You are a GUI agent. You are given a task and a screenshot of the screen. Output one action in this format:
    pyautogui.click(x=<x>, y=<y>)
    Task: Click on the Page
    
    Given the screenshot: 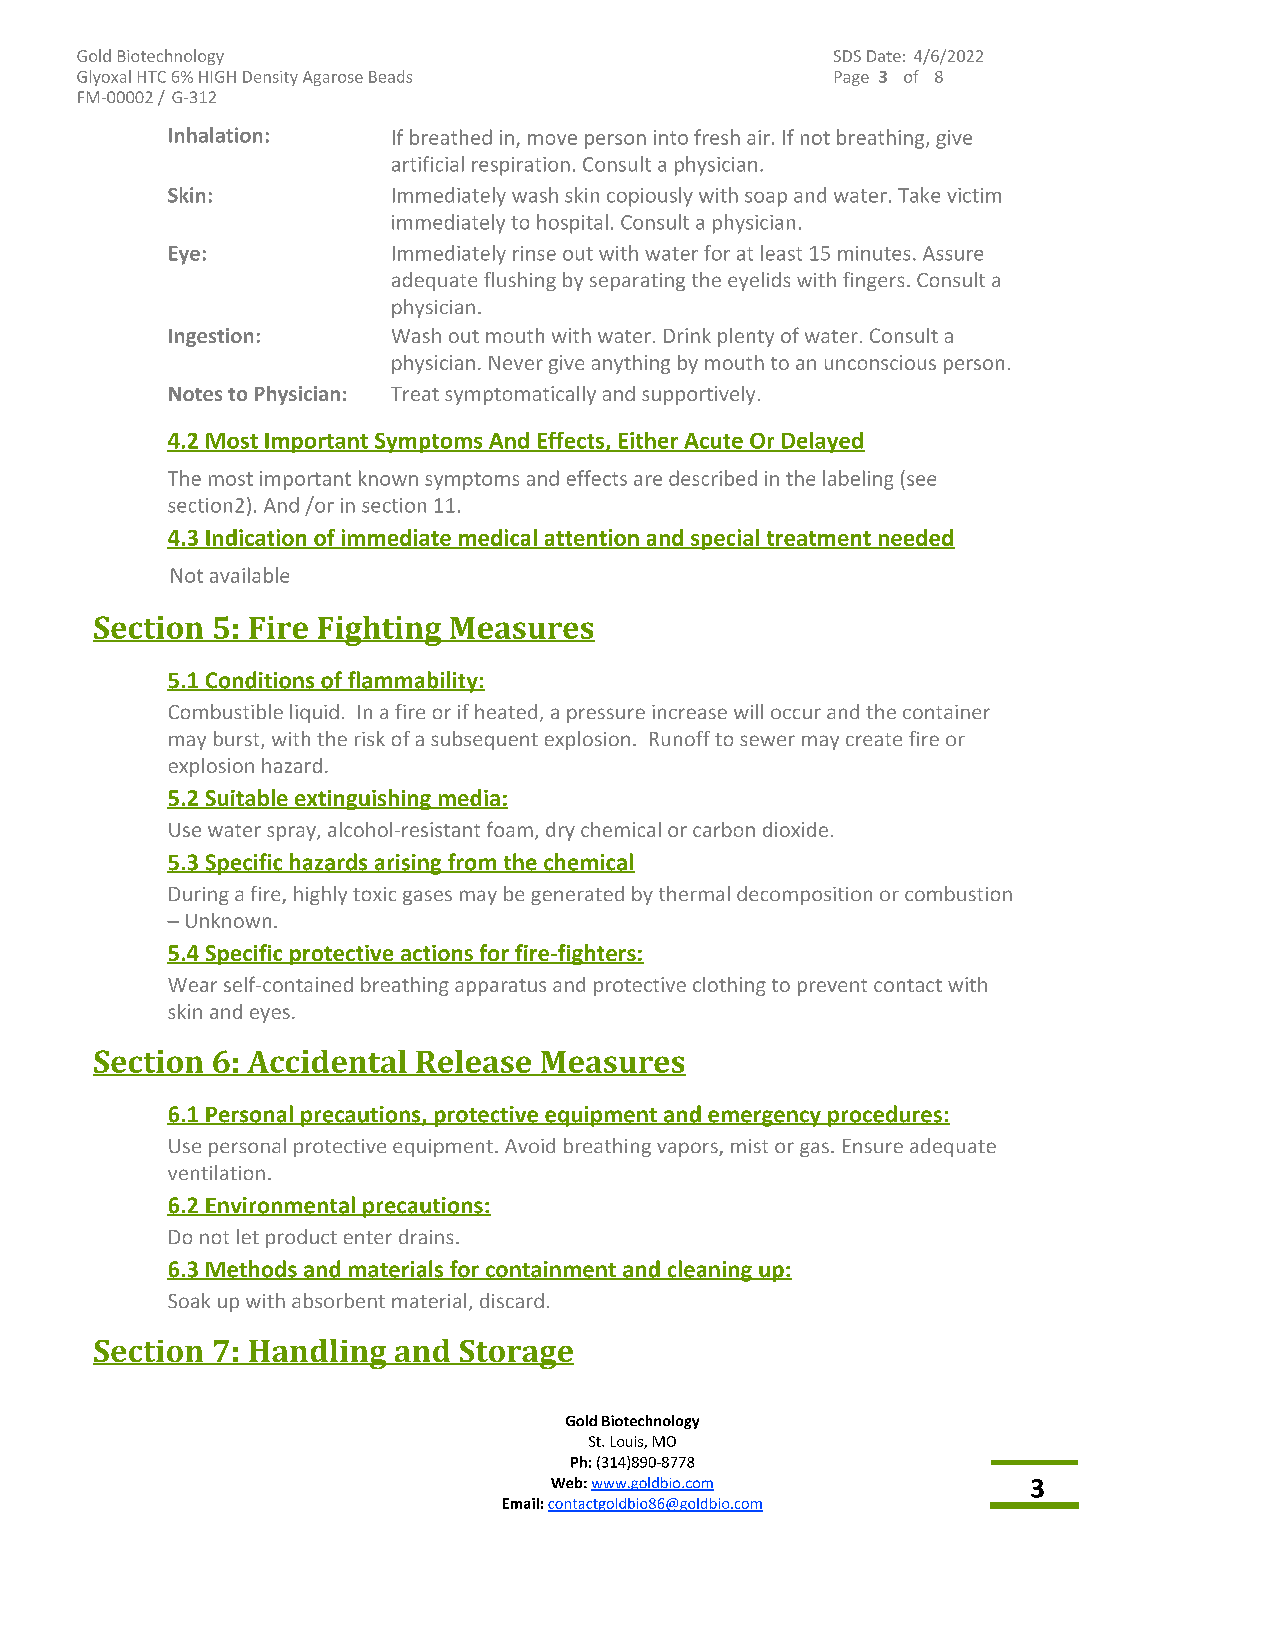 What is the action you would take?
    pyautogui.click(x=852, y=78)
